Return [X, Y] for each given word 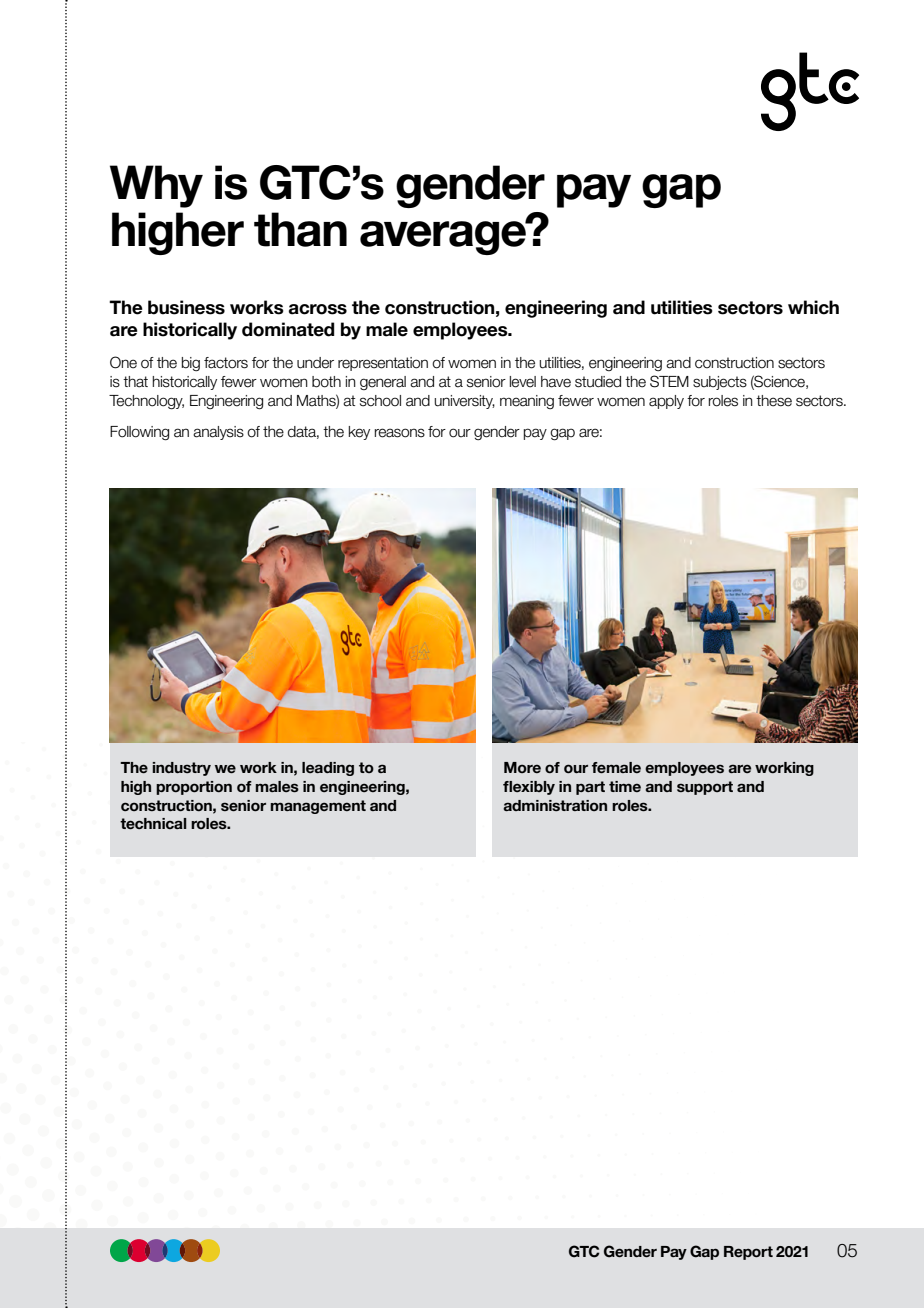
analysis [218, 433]
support [705, 788]
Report [748, 1253]
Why [156, 186]
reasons [400, 433]
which [813, 307]
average [444, 237]
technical [153, 823]
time [625, 786]
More [522, 767]
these [774, 401]
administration [555, 805]
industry [182, 769]
